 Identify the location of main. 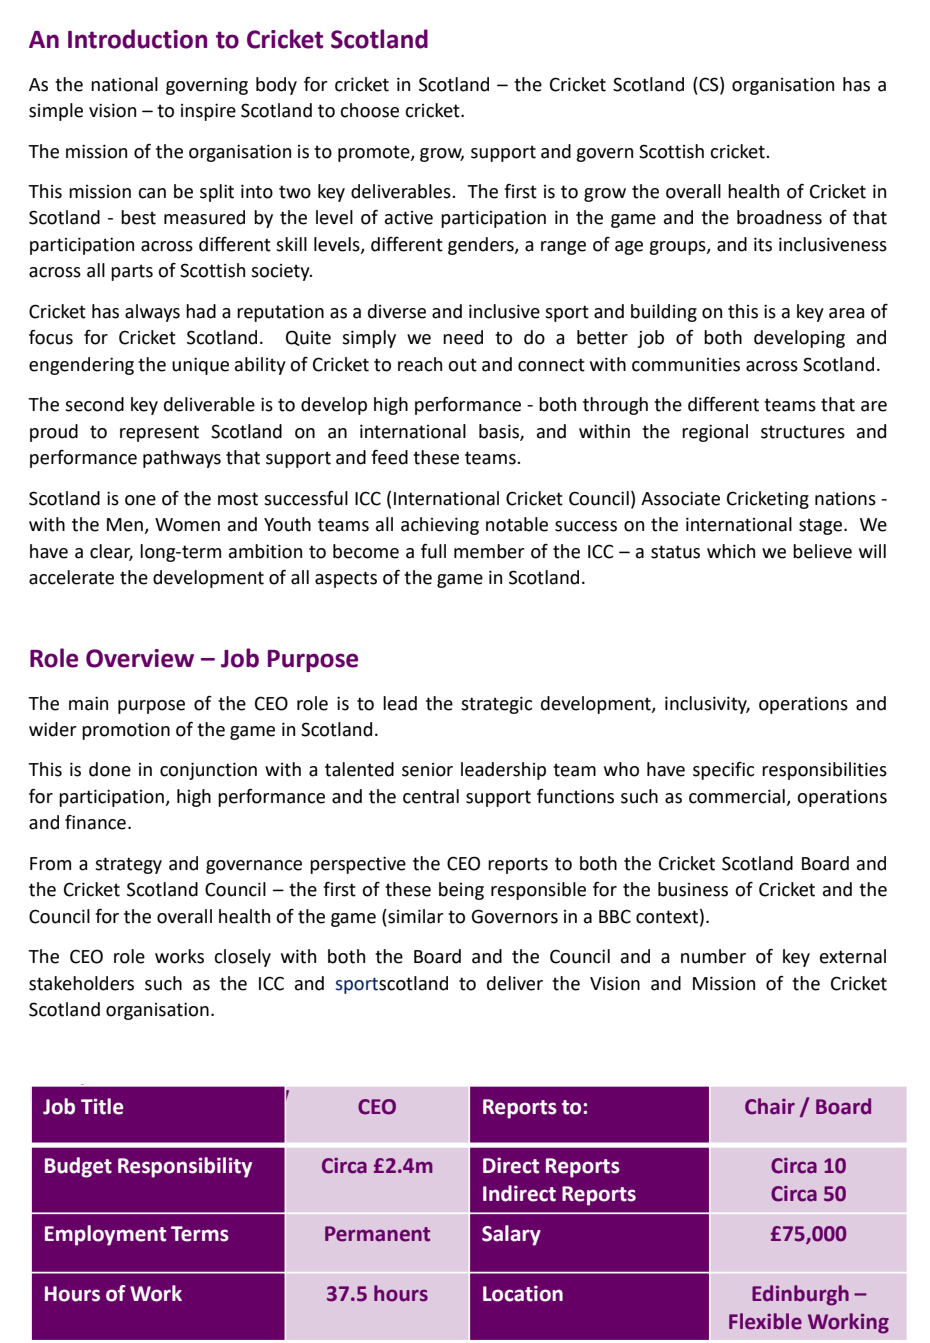
(88, 703).
